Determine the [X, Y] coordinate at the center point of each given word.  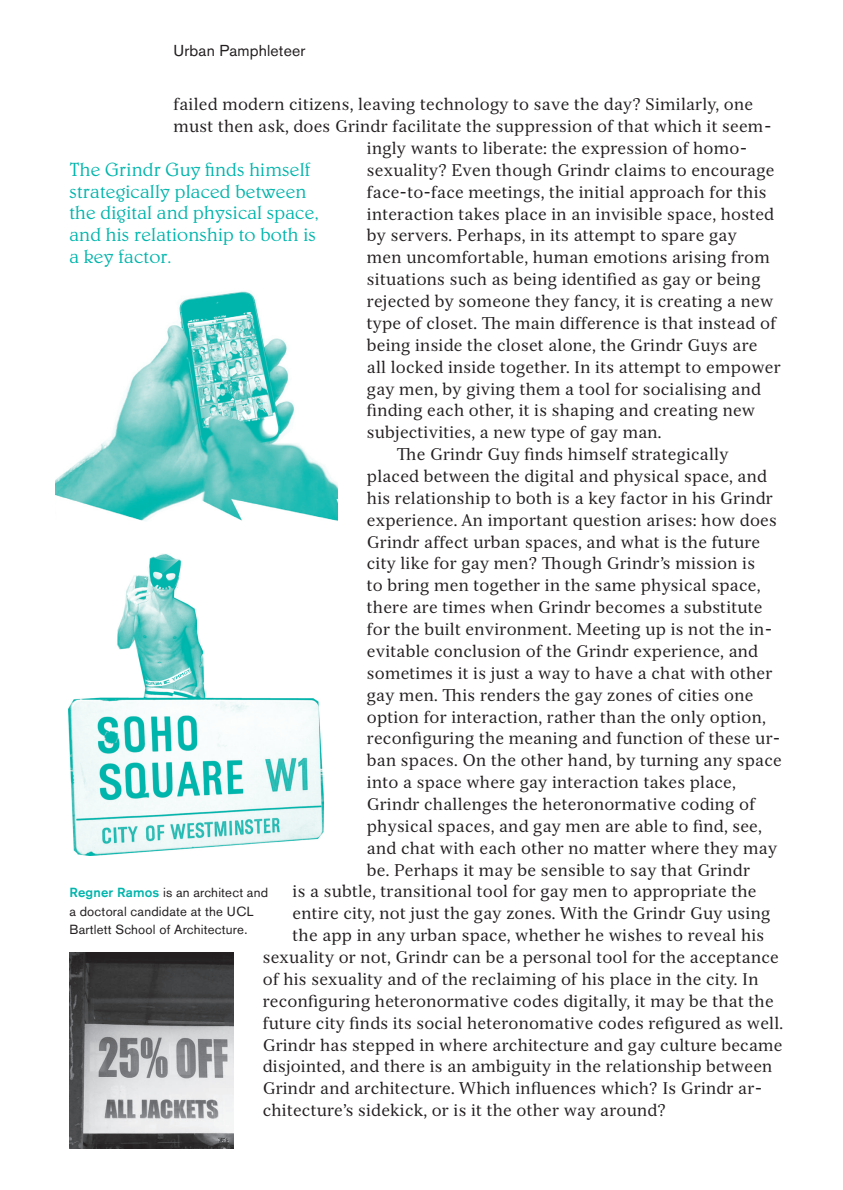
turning [669, 762]
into [382, 782]
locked [417, 366]
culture [688, 1044]
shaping [583, 412]
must [193, 126]
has [333, 1044]
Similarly [682, 105]
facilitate [427, 125]
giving [490, 391]
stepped [384, 1046]
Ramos [138, 892]
